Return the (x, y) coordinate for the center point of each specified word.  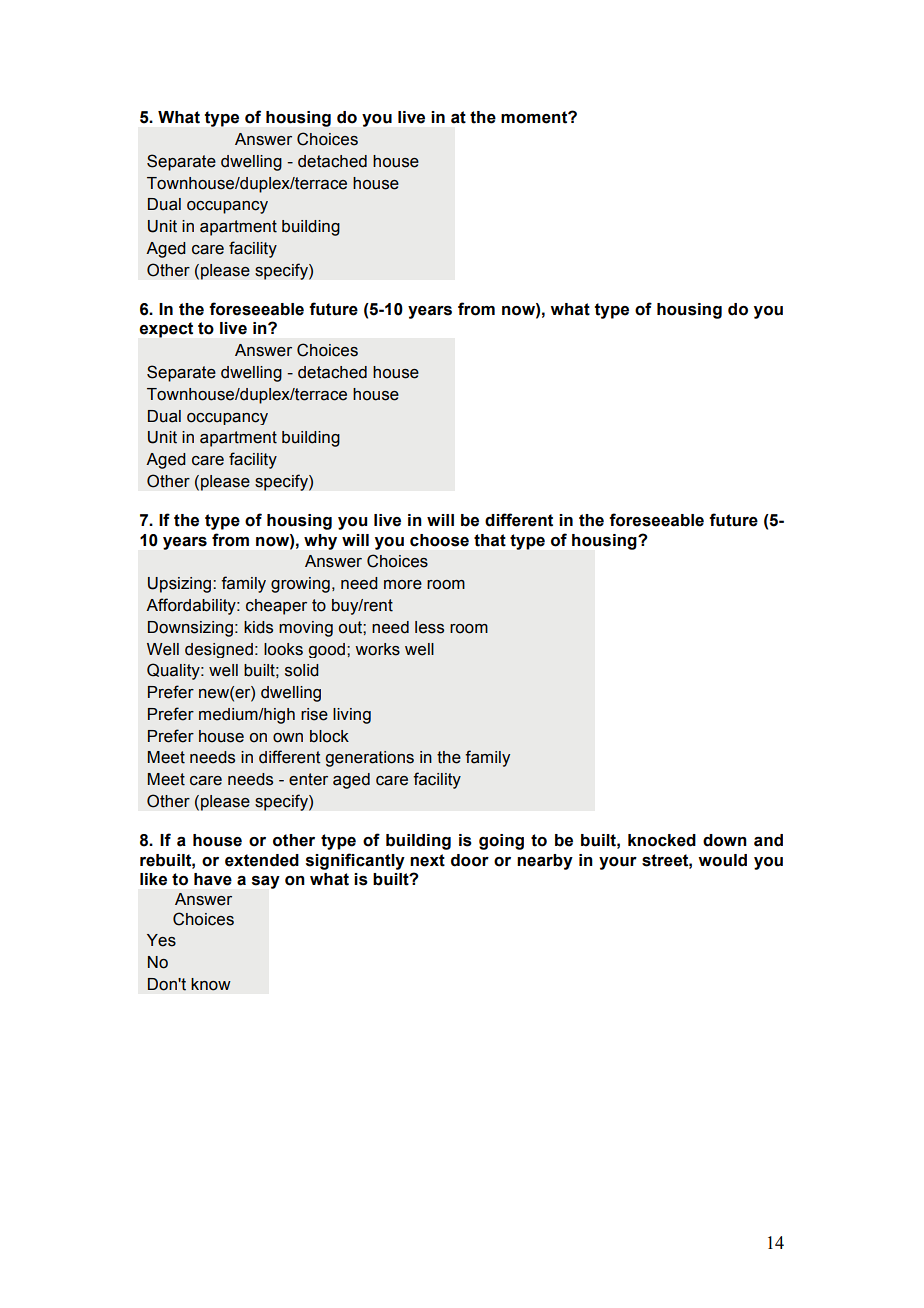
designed (219, 650)
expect (166, 330)
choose (439, 540)
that (490, 540)
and (768, 840)
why (320, 542)
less (429, 627)
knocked (662, 840)
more (403, 585)
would (722, 860)
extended (262, 860)
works (377, 649)
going (501, 842)
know (211, 984)
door (470, 860)
